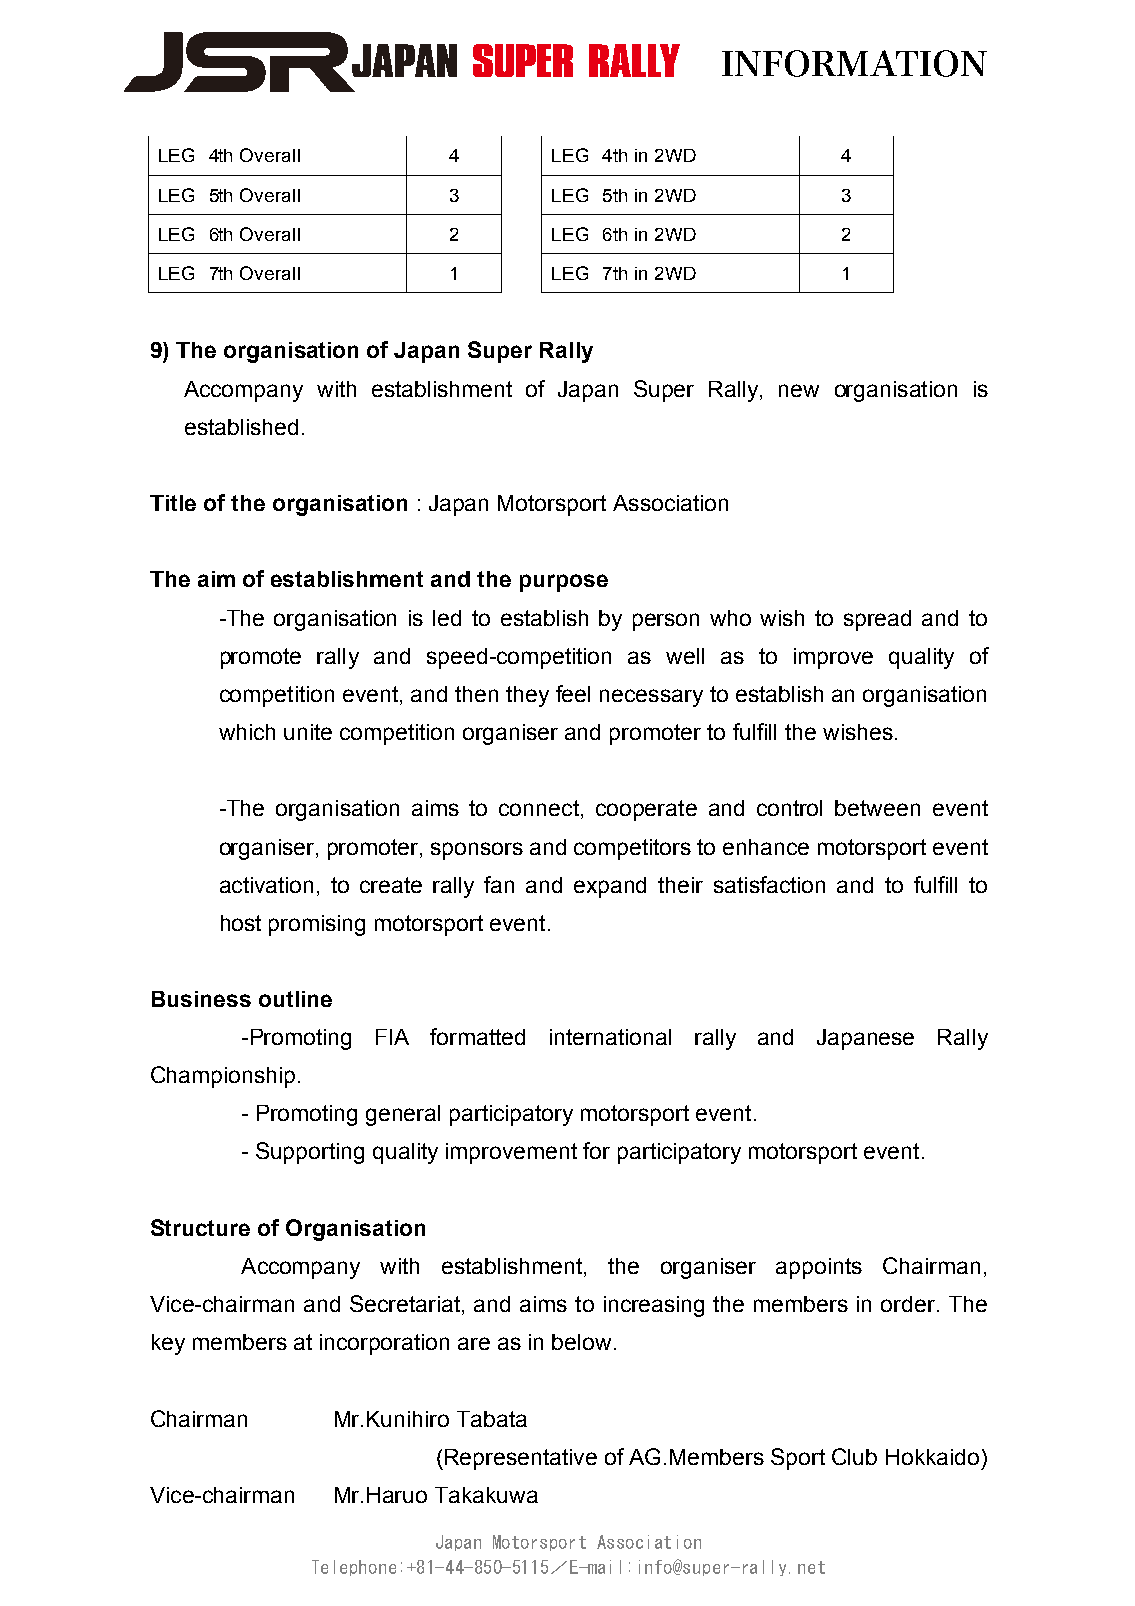 This image has width=1135, height=1606. What do you see at coordinates (854, 1456) in the image?
I see `Club` at bounding box center [854, 1456].
